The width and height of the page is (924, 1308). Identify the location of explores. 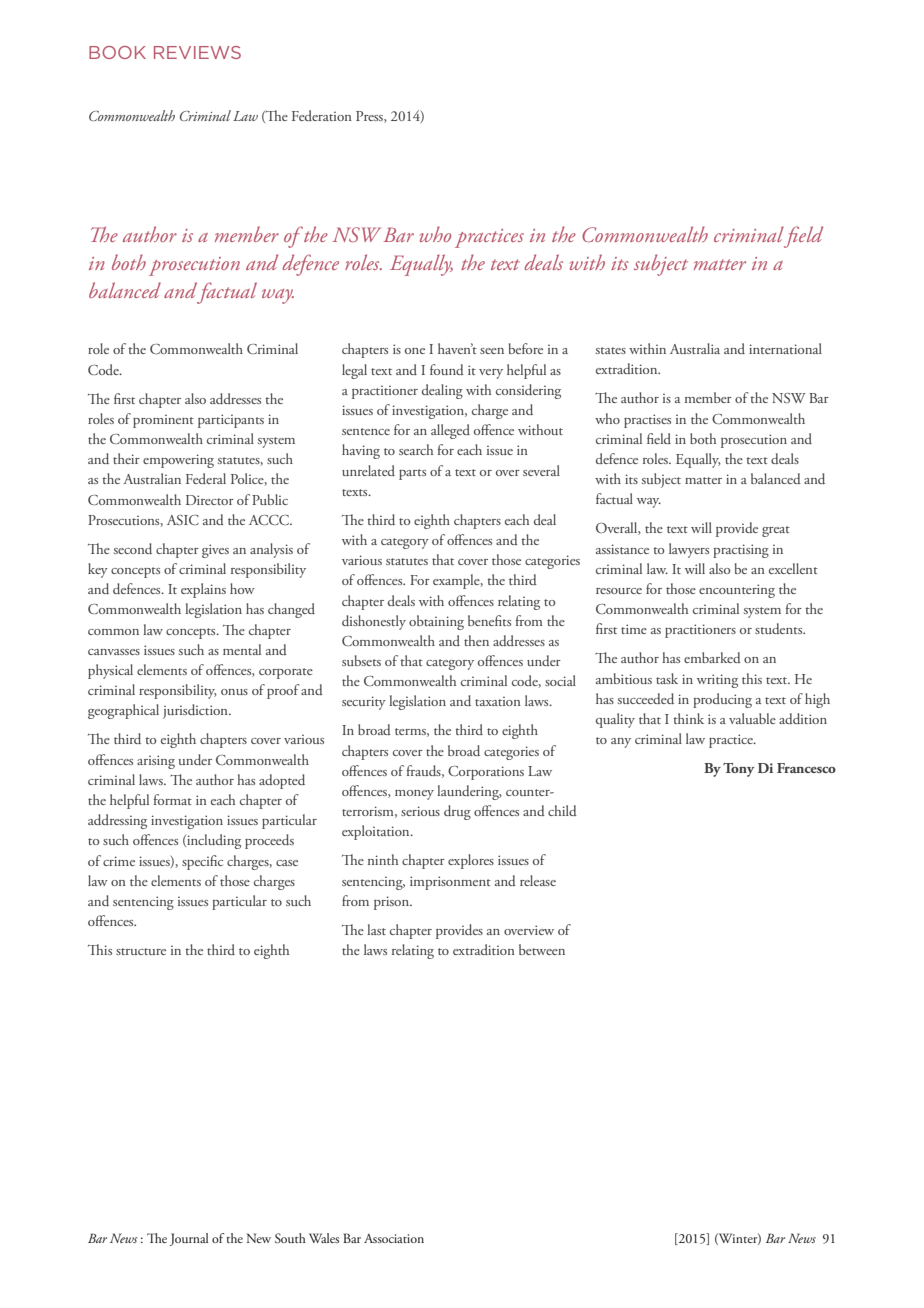
(471, 861).
